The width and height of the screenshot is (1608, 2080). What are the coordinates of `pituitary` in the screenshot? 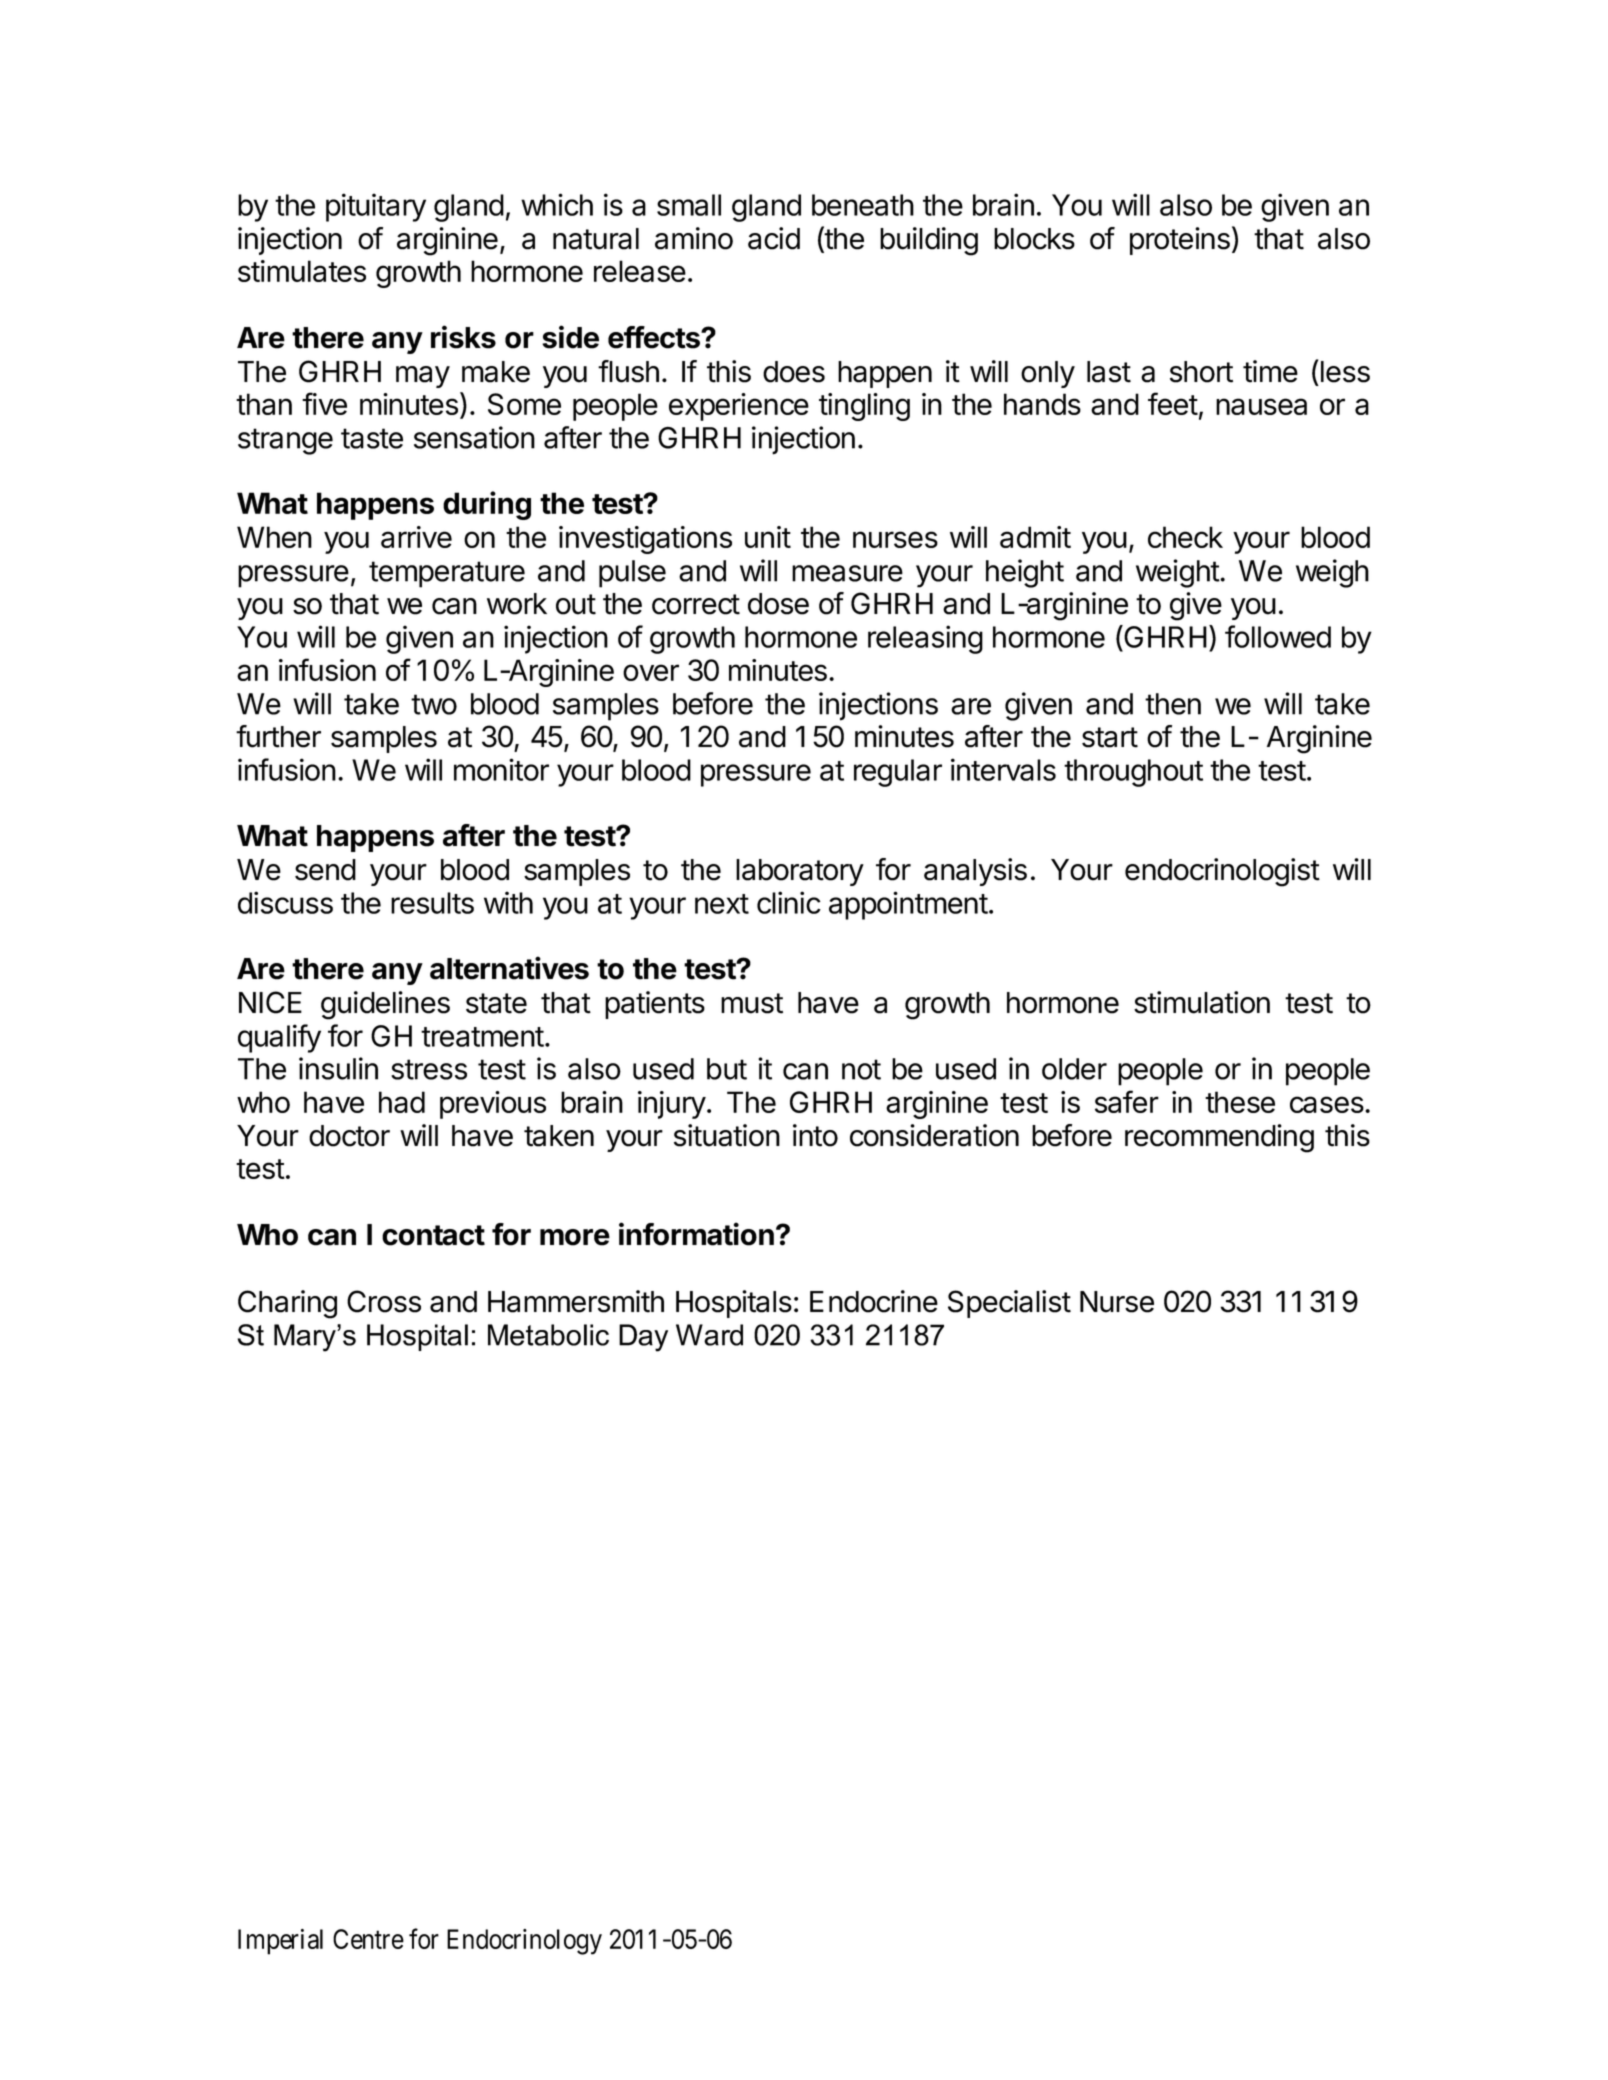 It's located at (376, 207).
